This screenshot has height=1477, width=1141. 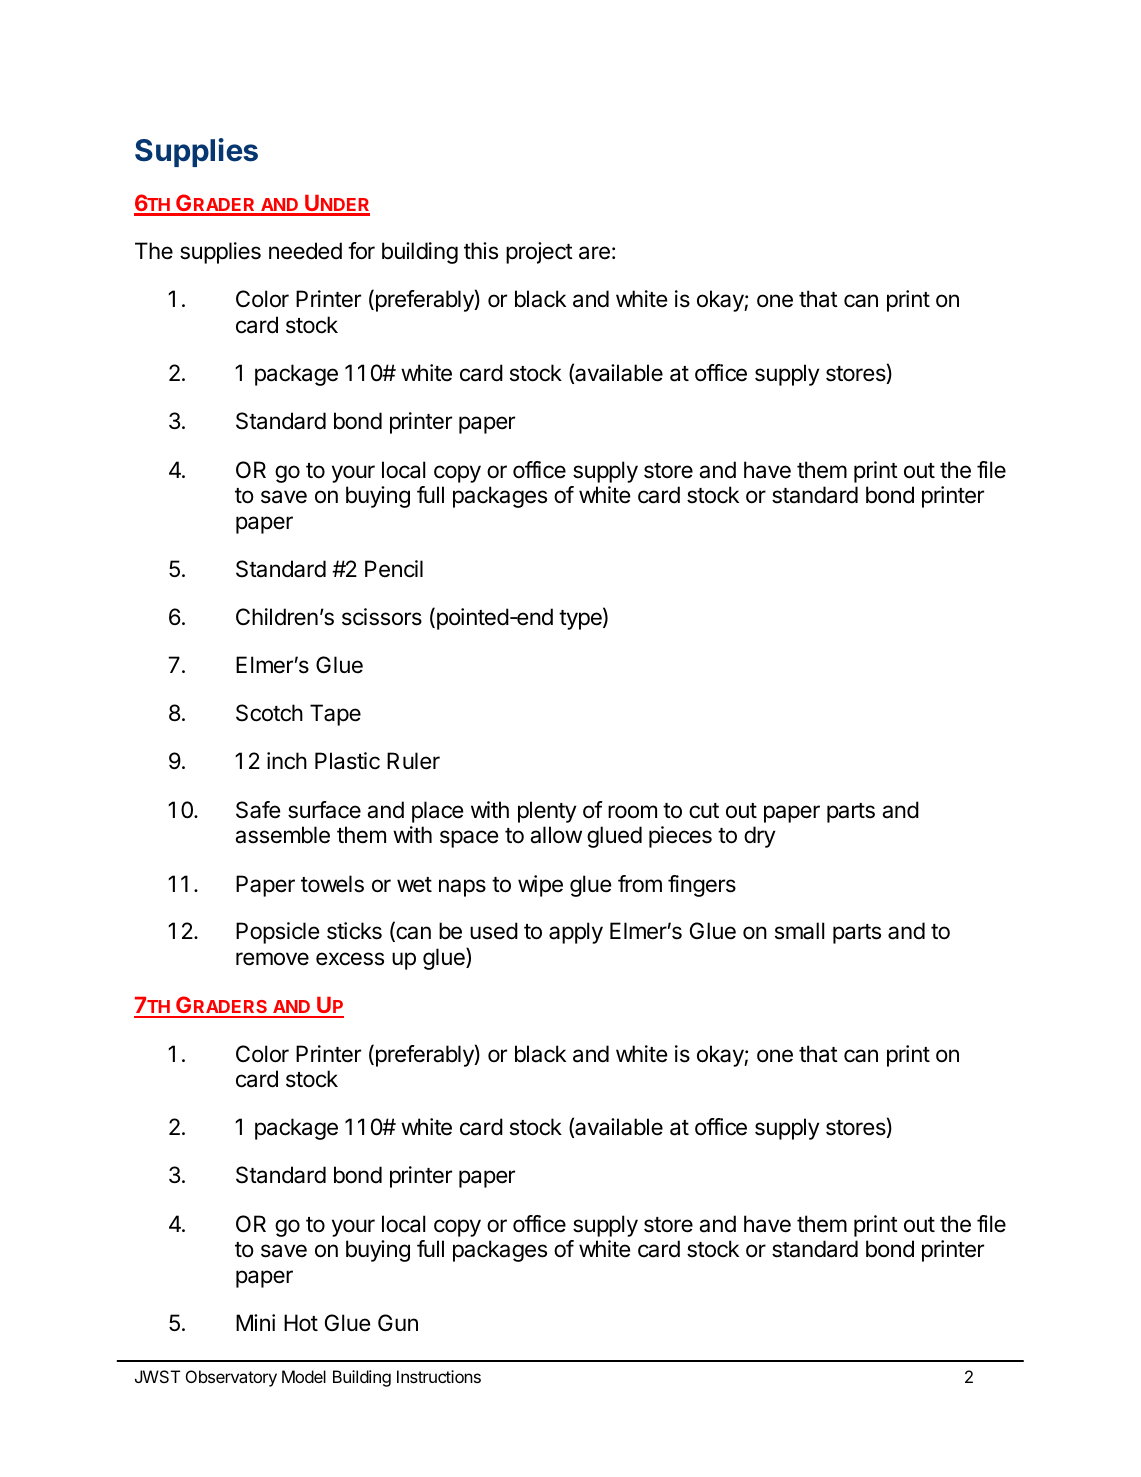 I want to click on space, so click(x=469, y=839).
